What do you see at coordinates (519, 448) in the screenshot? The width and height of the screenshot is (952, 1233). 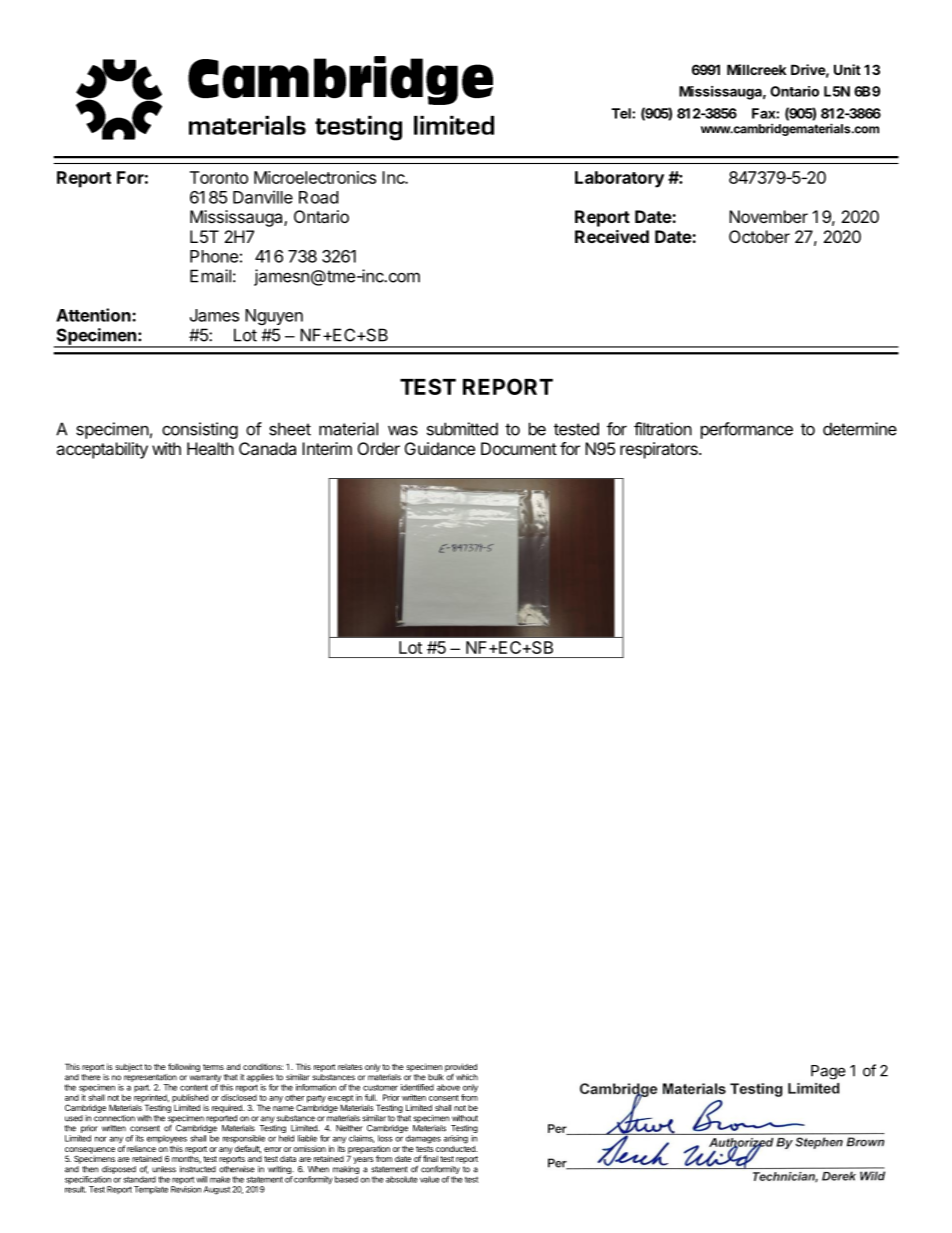 I see `Document` at bounding box center [519, 448].
